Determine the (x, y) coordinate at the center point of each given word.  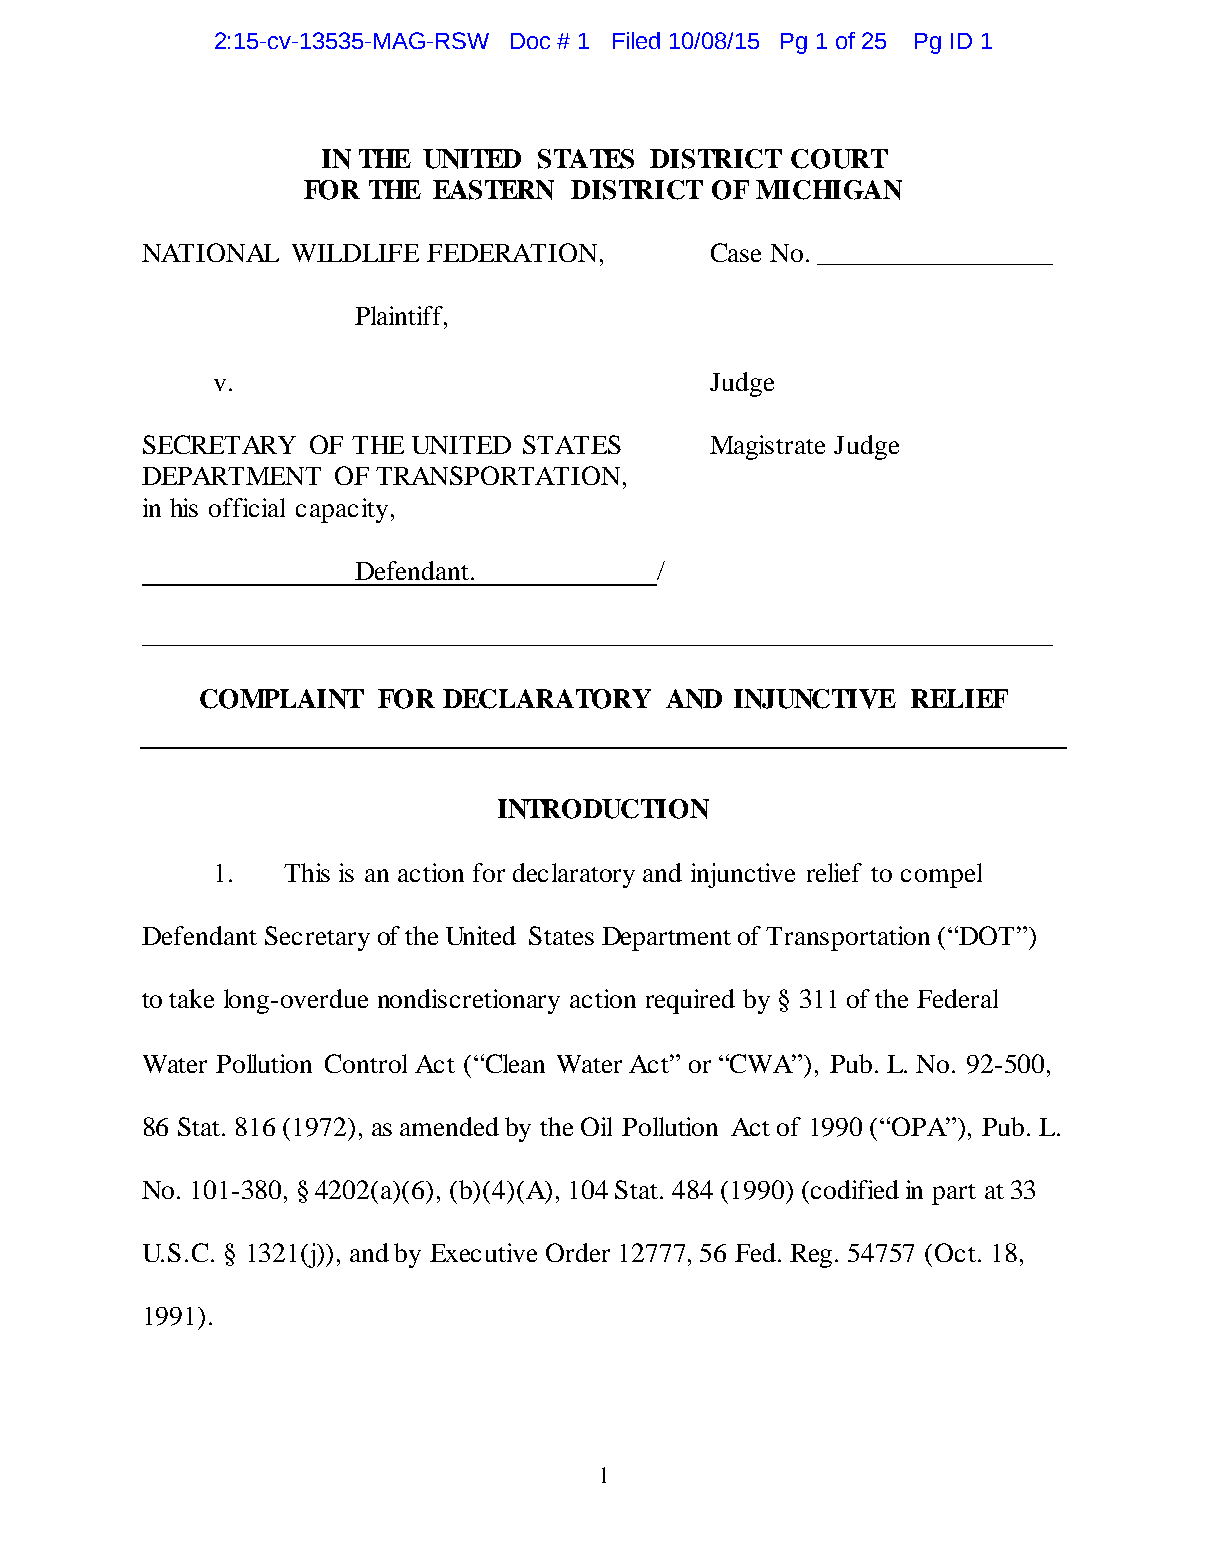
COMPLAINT (282, 699)
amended (449, 1126)
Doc (530, 41)
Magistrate (767, 447)
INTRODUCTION (603, 809)
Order (578, 1252)
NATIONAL (210, 252)
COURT (839, 159)
